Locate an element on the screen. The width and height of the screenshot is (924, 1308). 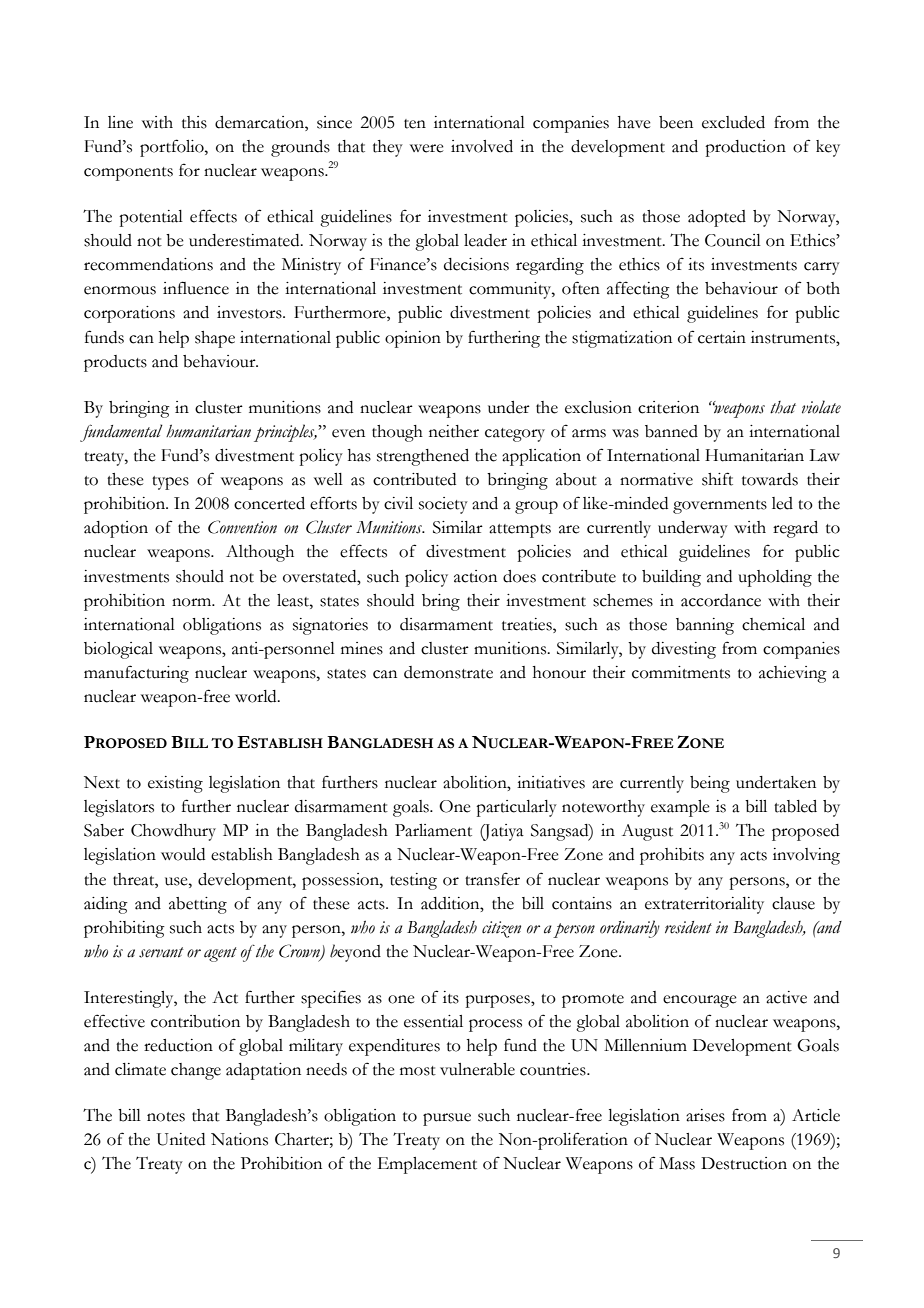
society is located at coordinates (443, 505).
